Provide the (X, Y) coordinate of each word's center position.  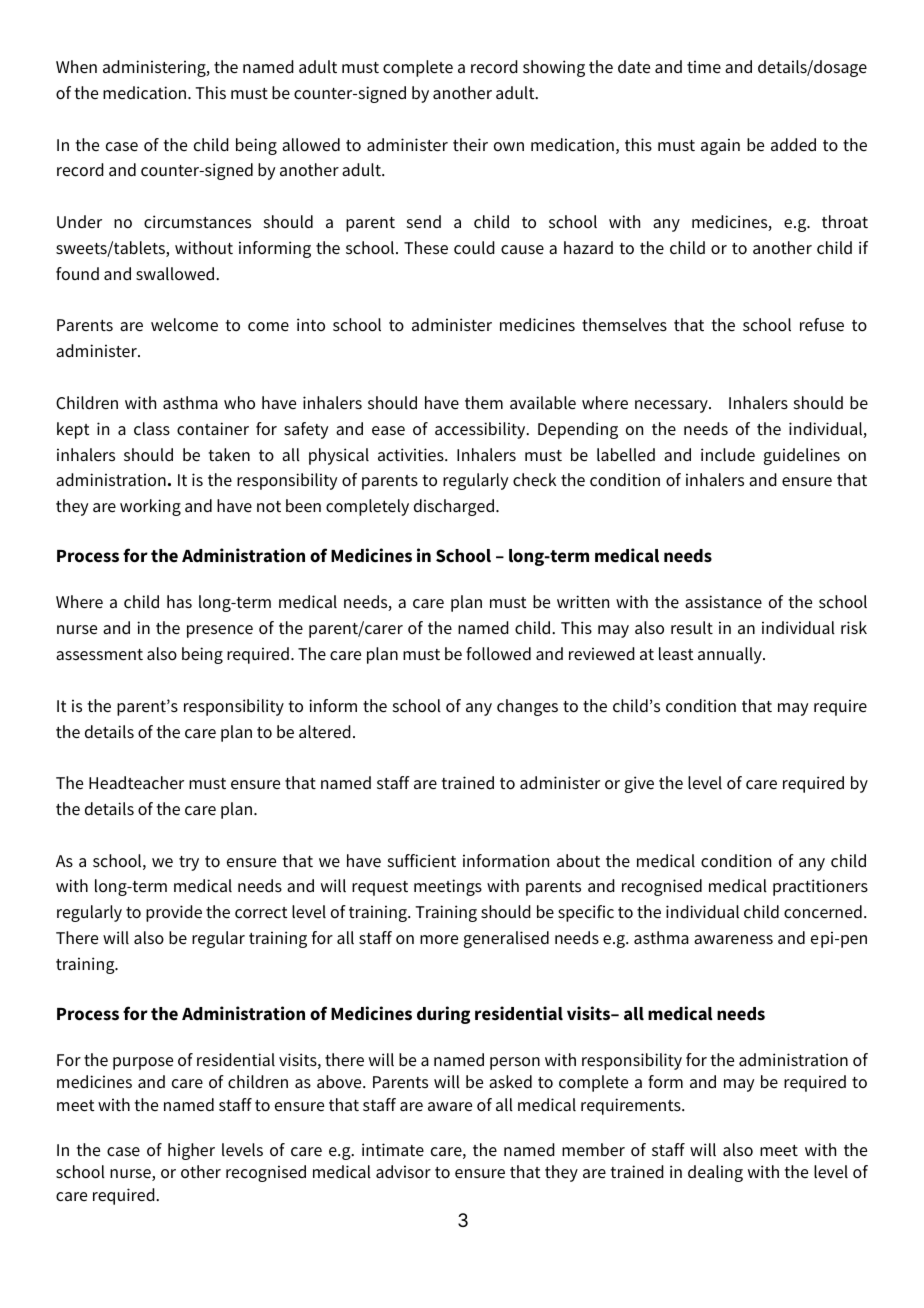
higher (191, 1151)
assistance (723, 602)
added (793, 145)
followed (498, 654)
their (470, 145)
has (179, 601)
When (76, 67)
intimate (393, 1150)
